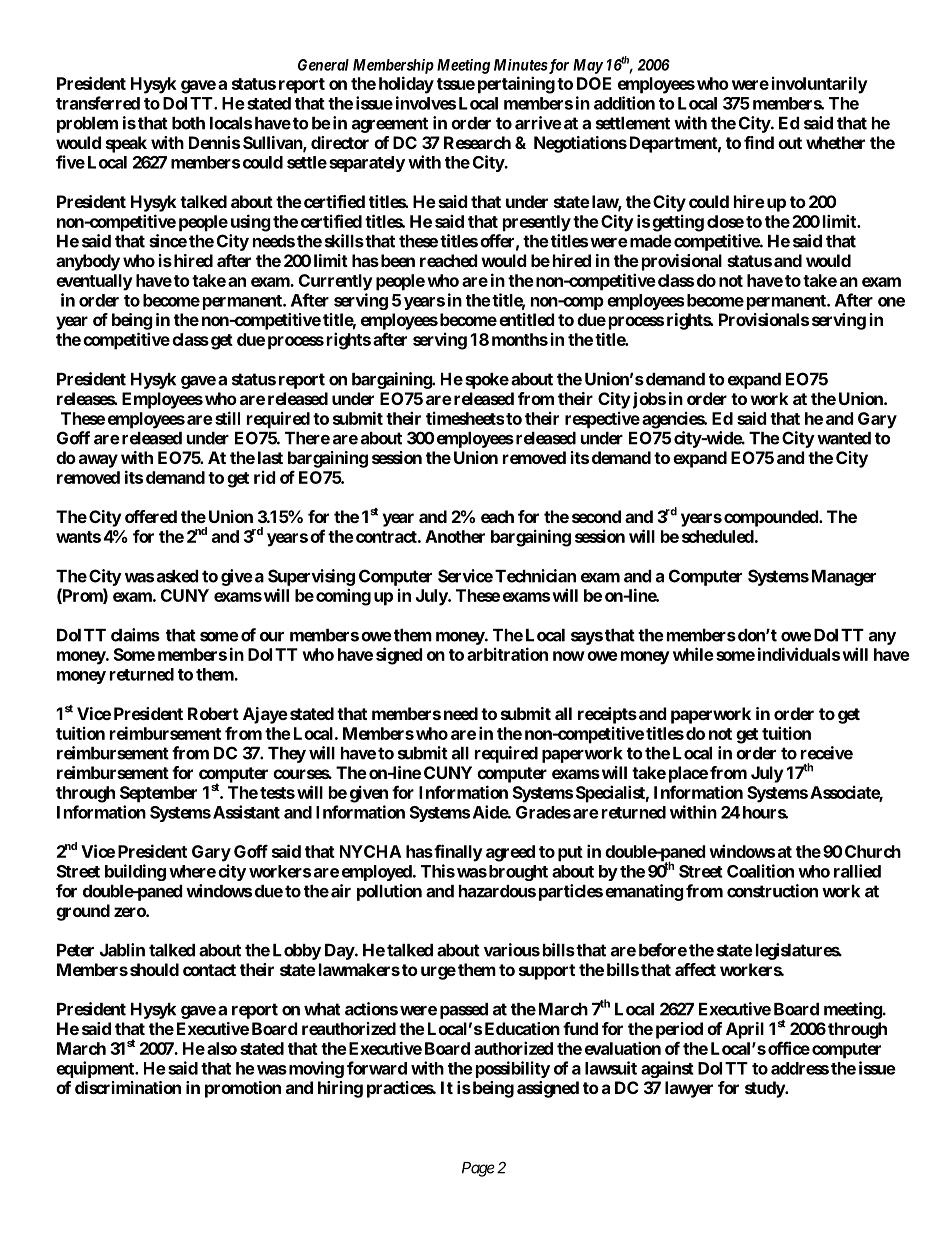  Describe the element at coordinates (213, 713) in the document. I see `Robert` at that location.
